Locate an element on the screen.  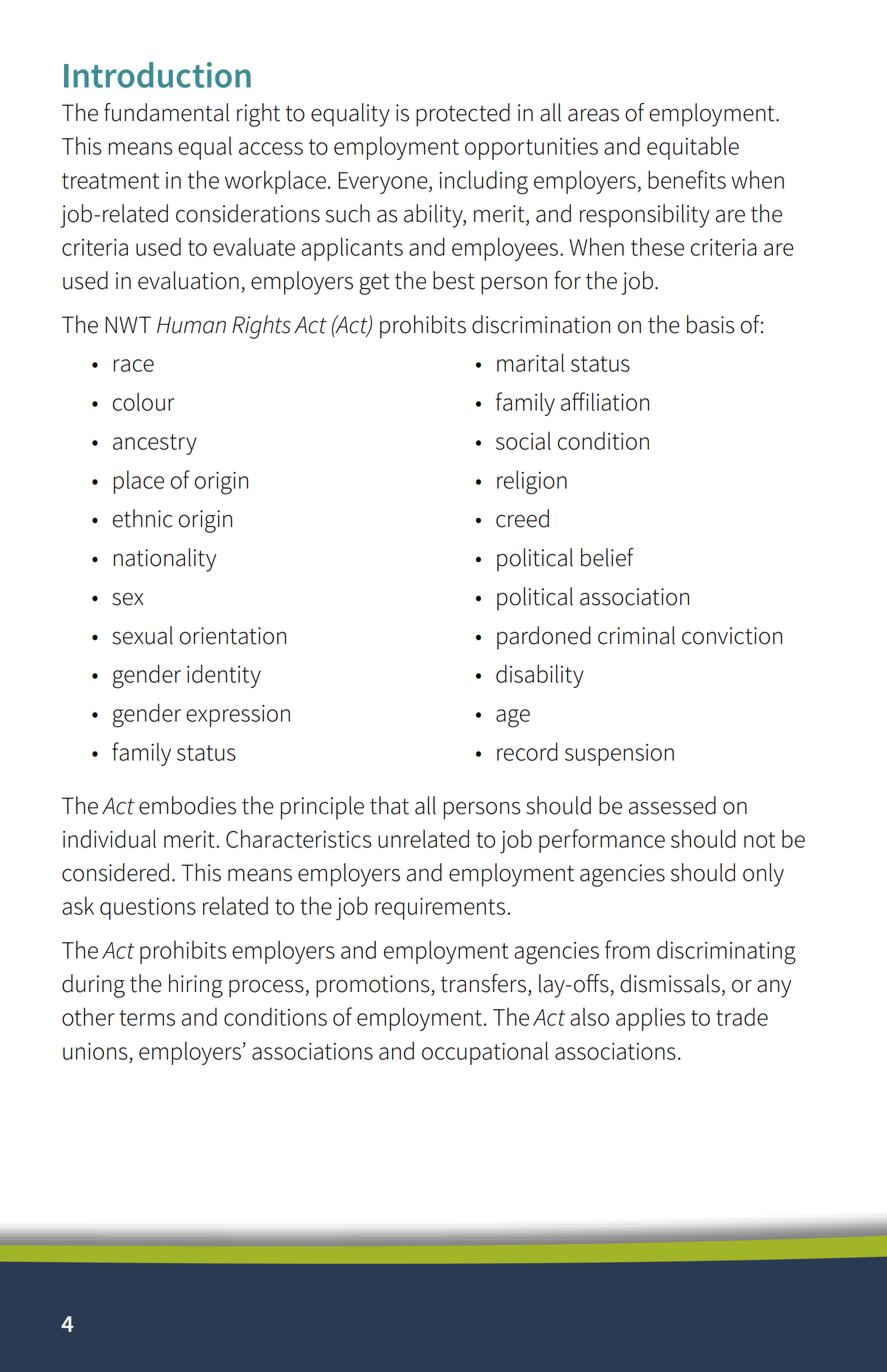
protected is located at coordinates (463, 115).
